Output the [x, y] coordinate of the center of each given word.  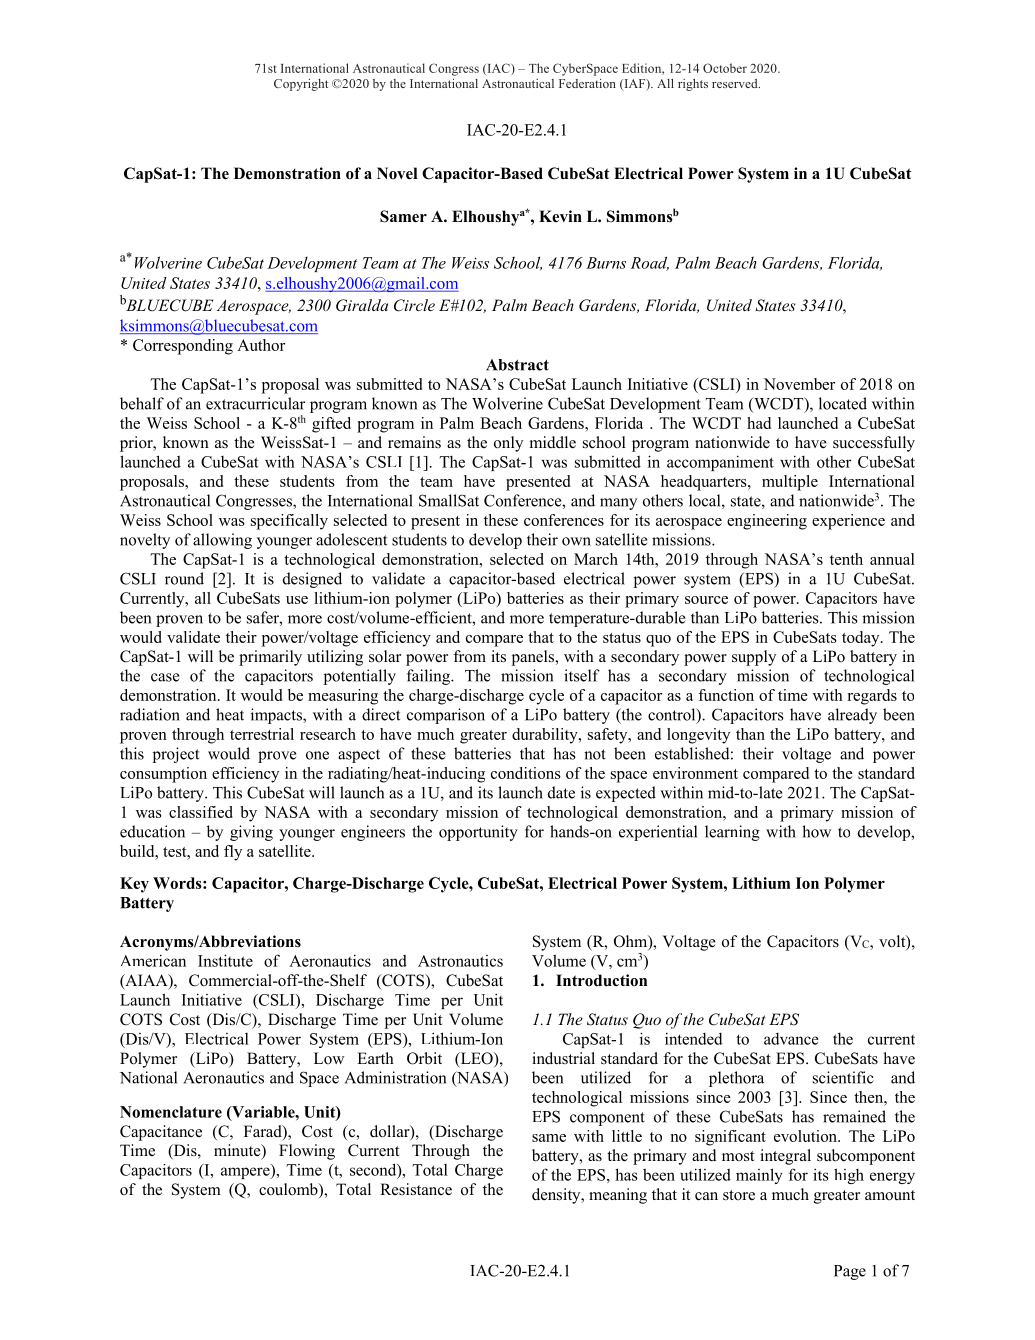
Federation [587, 83]
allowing [222, 541]
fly [233, 853]
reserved [736, 83]
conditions [526, 773]
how [816, 831]
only [508, 444]
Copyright [301, 85]
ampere [246, 1173]
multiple [790, 483]
